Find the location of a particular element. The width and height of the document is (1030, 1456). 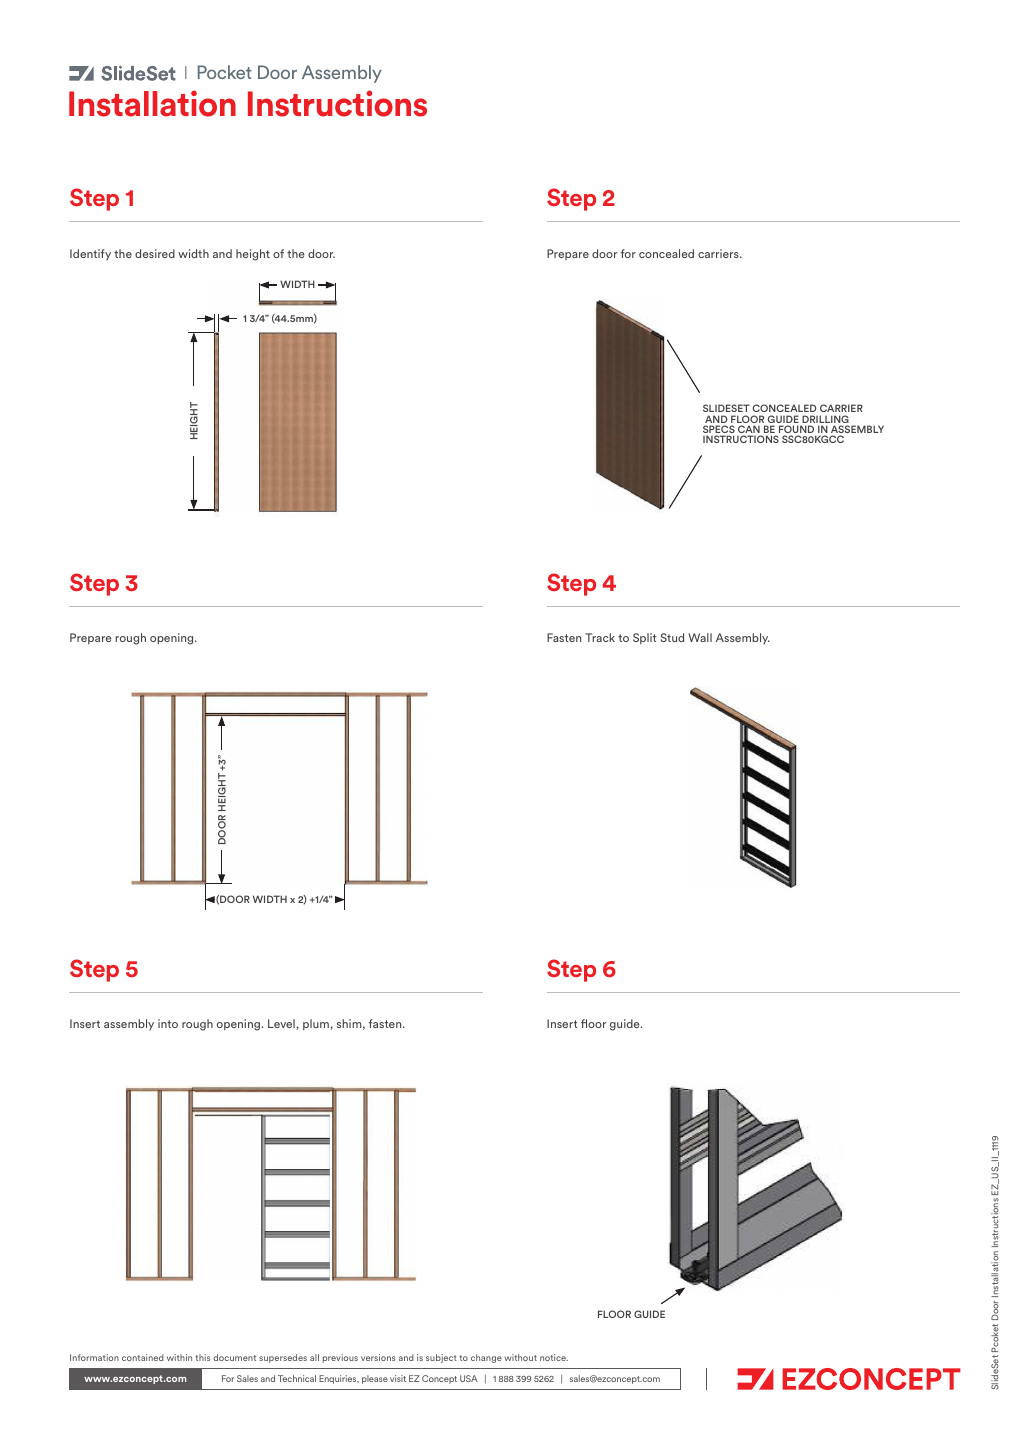

Track is located at coordinates (600, 637).
